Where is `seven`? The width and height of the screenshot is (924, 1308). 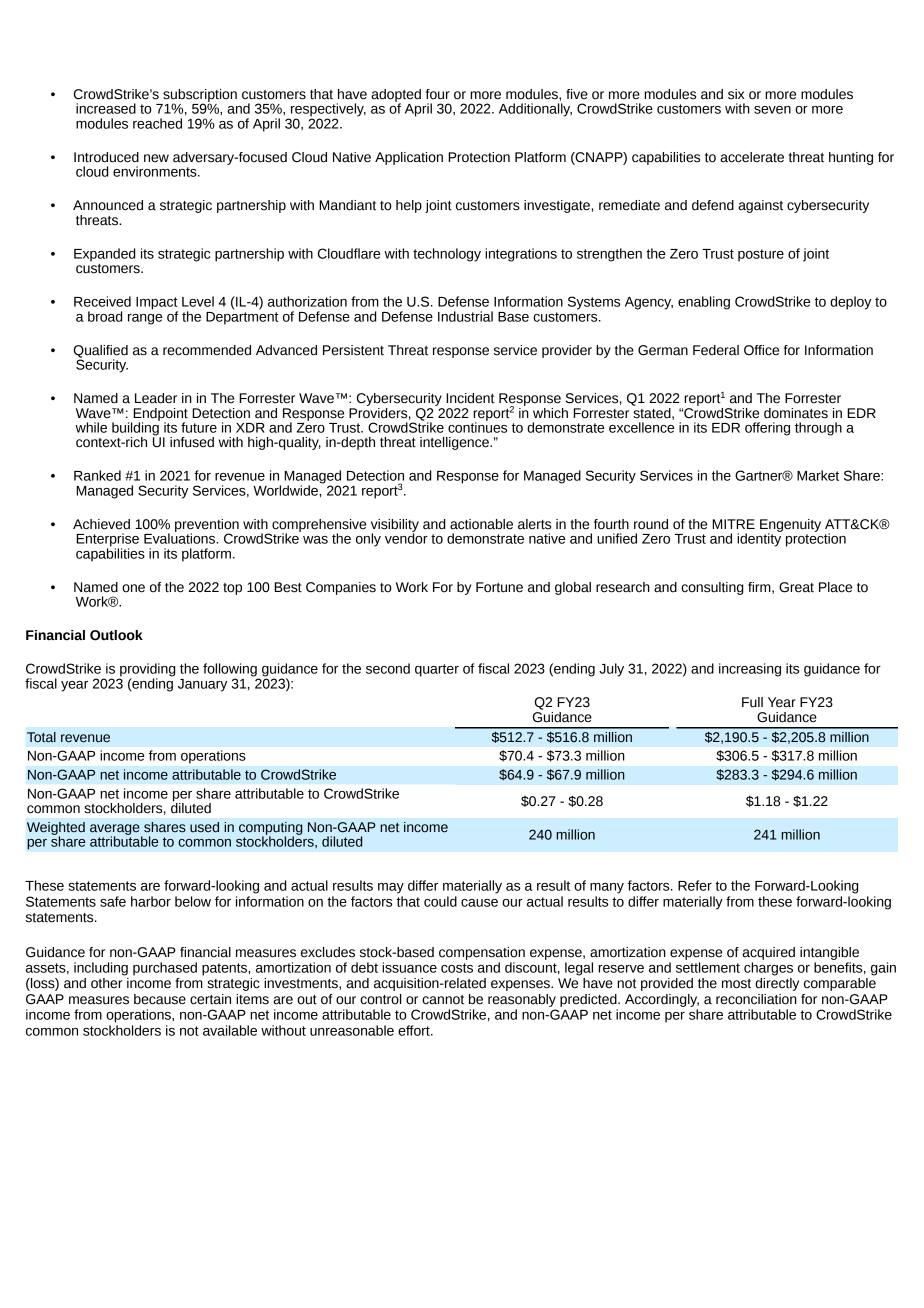
seven is located at coordinates (772, 110).
